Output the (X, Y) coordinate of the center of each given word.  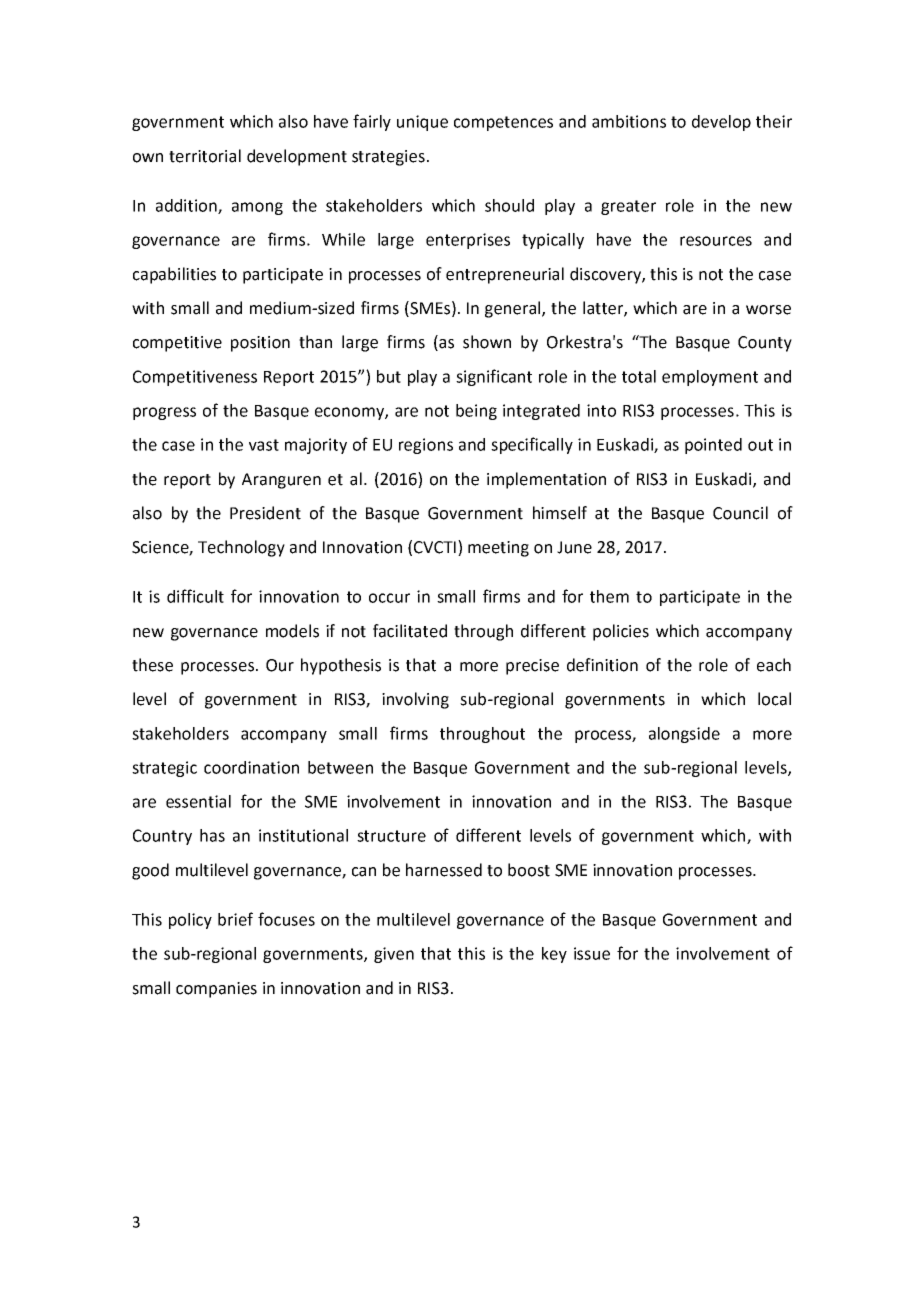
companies (216, 990)
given (394, 955)
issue (592, 953)
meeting (498, 549)
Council (740, 513)
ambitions (629, 121)
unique (422, 123)
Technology (241, 548)
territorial (205, 156)
